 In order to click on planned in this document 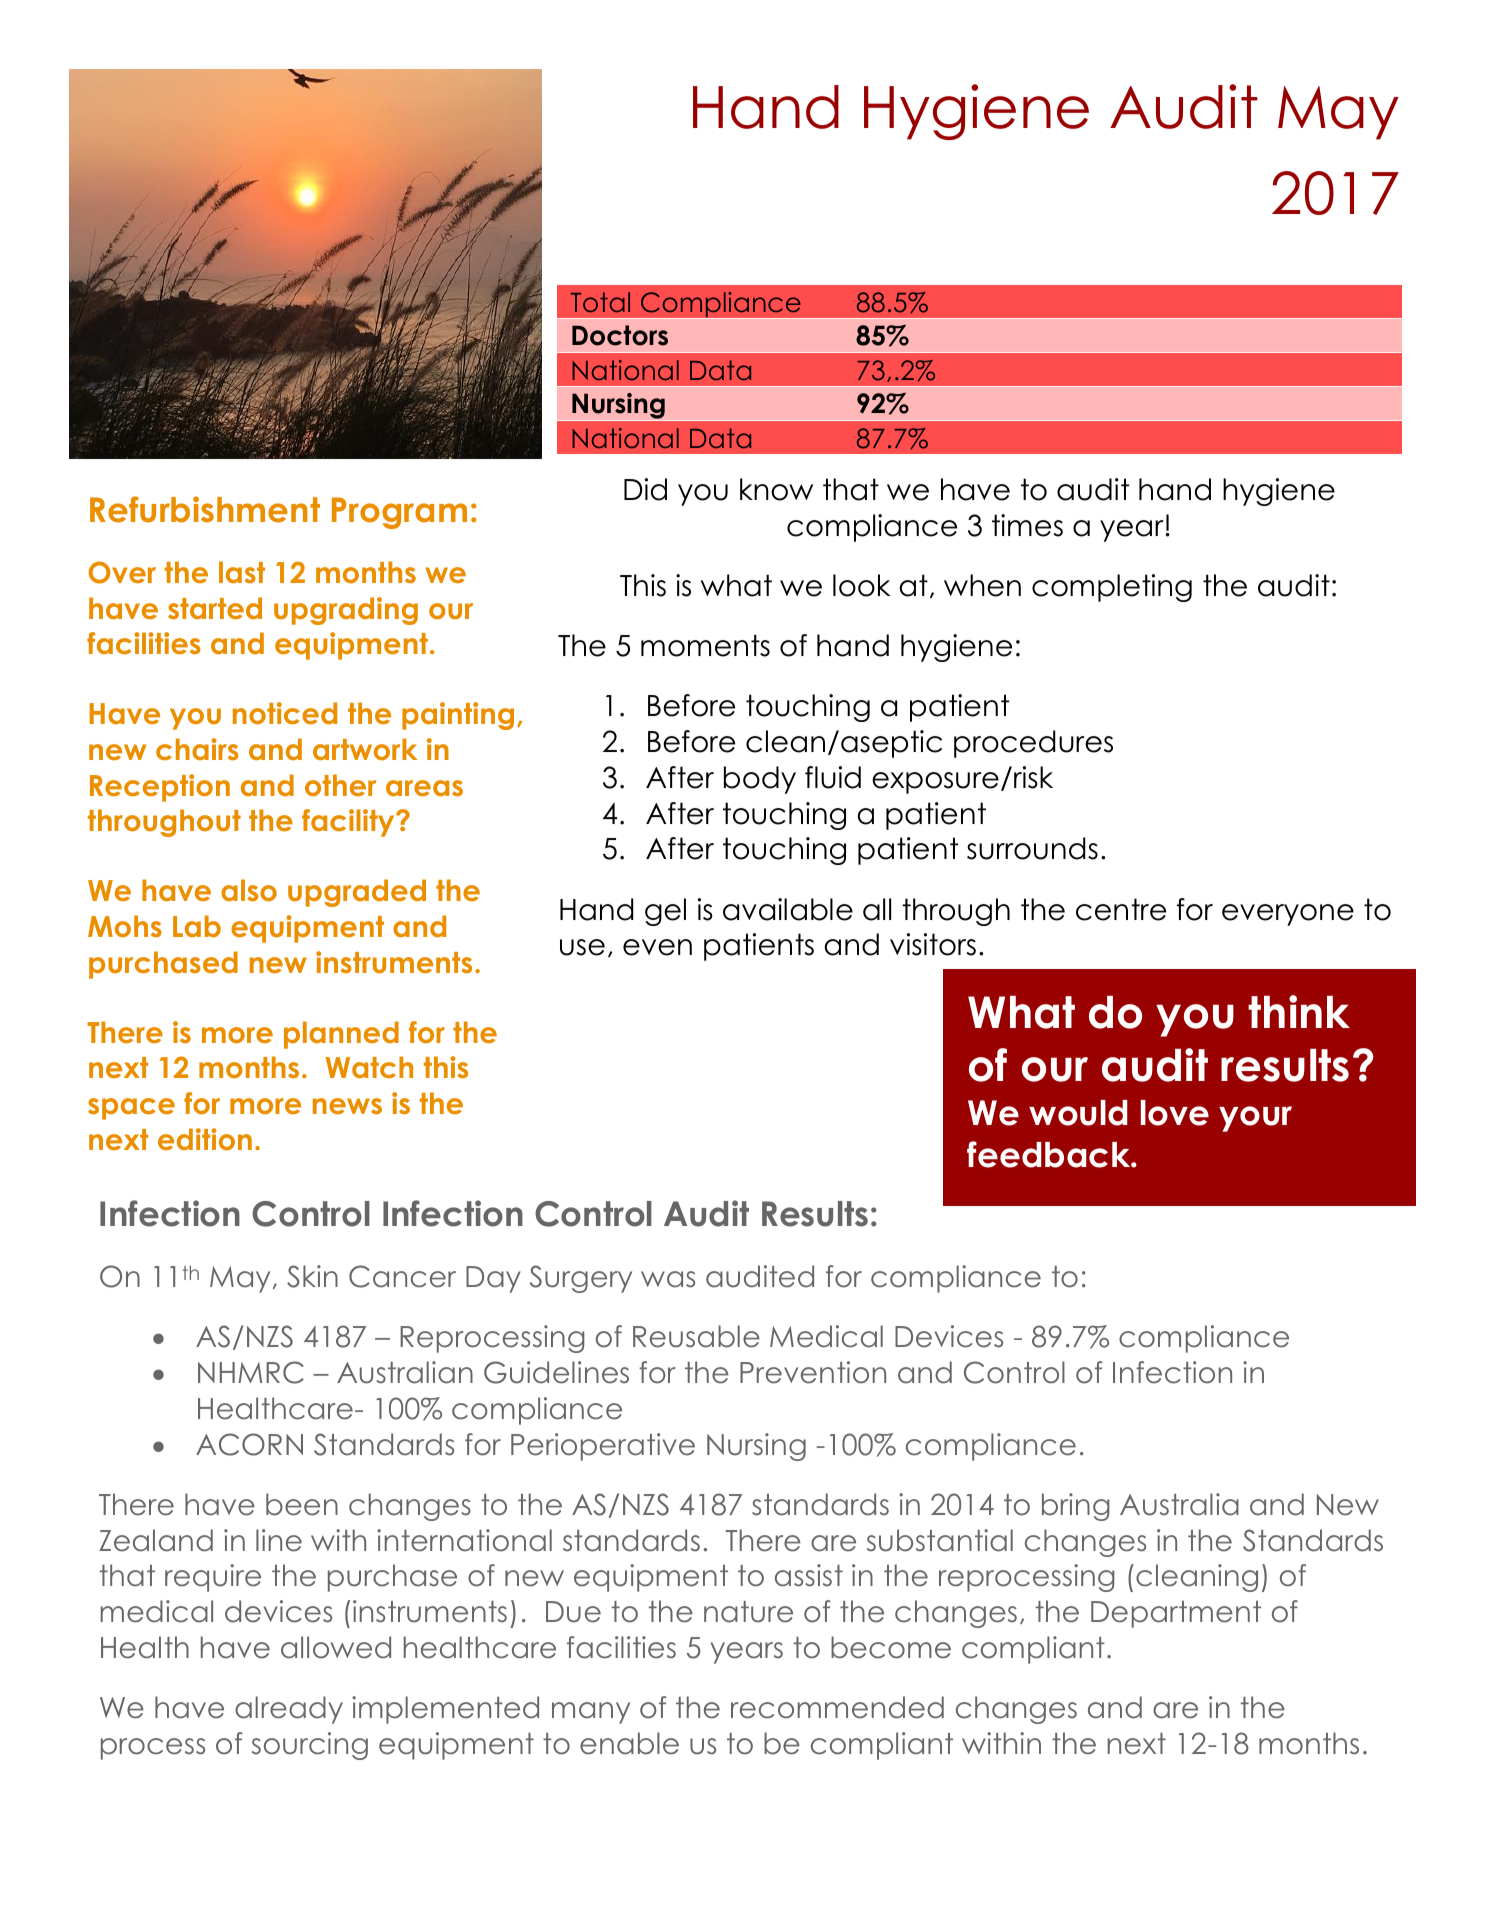, I will do `click(341, 1035)`.
